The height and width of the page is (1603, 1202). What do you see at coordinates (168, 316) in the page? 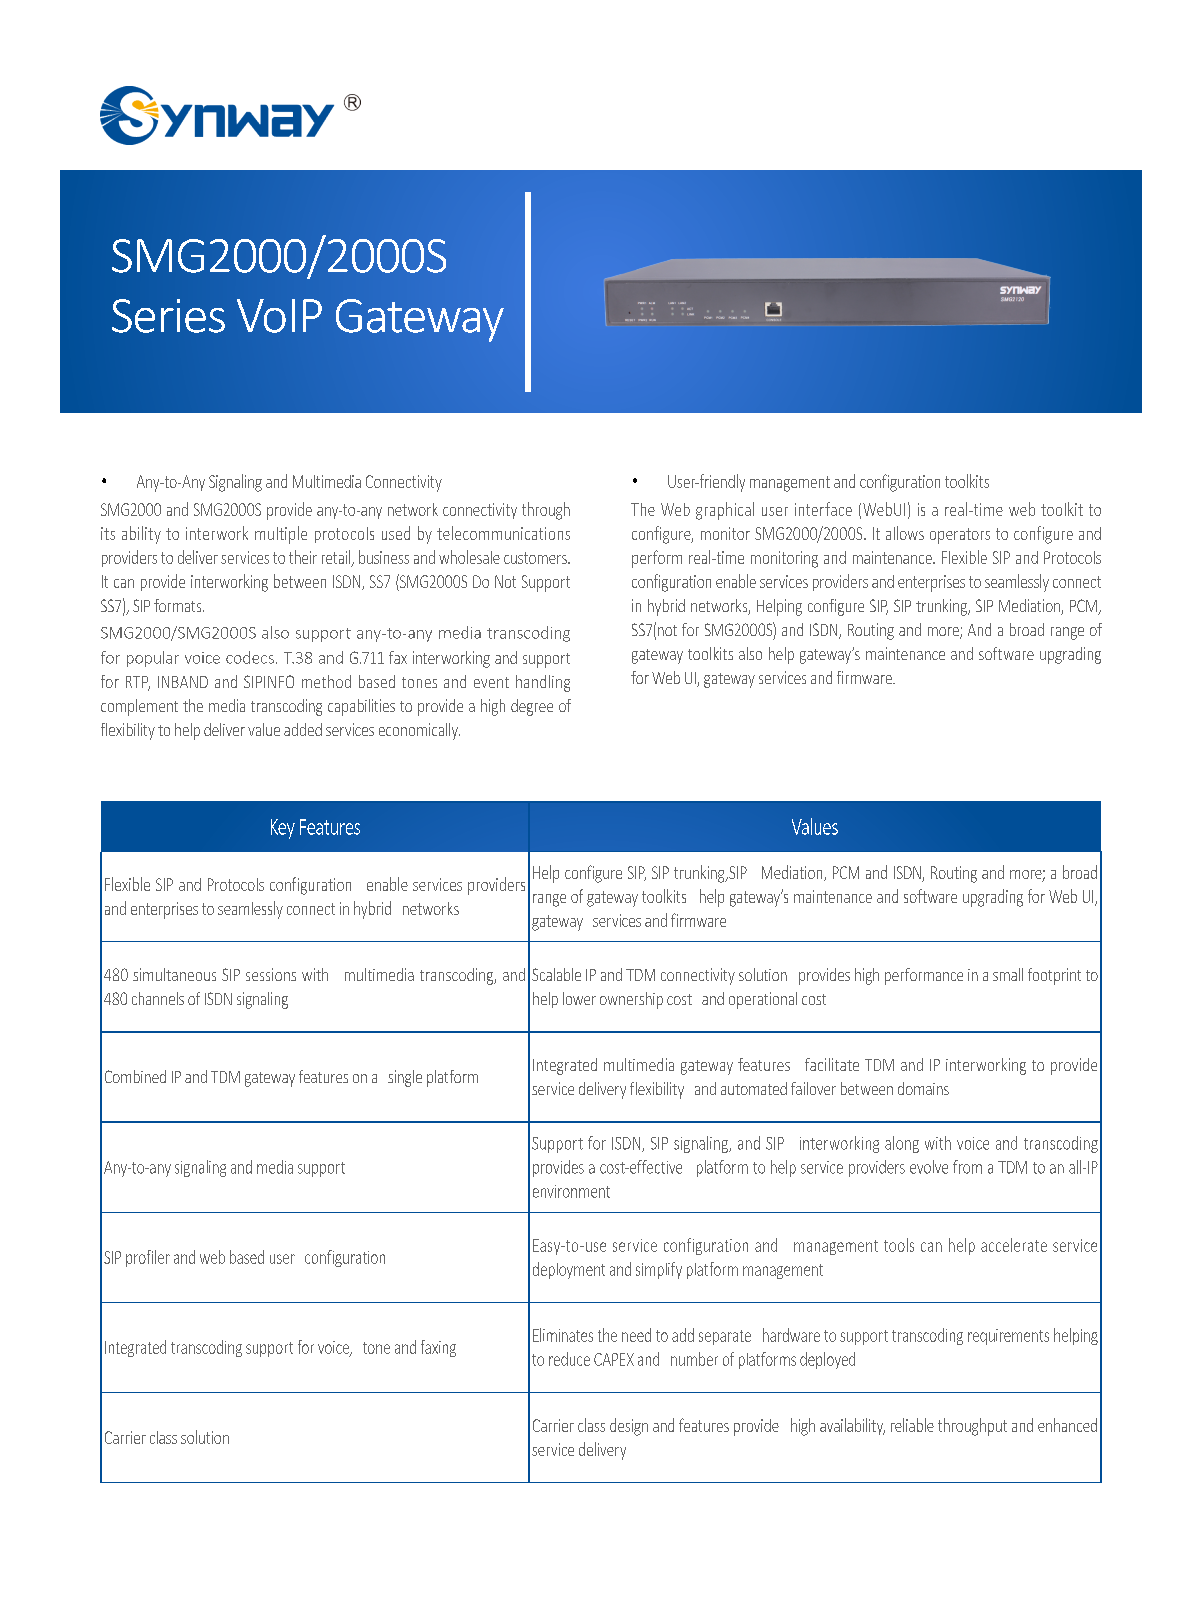
I see `Series` at bounding box center [168, 316].
